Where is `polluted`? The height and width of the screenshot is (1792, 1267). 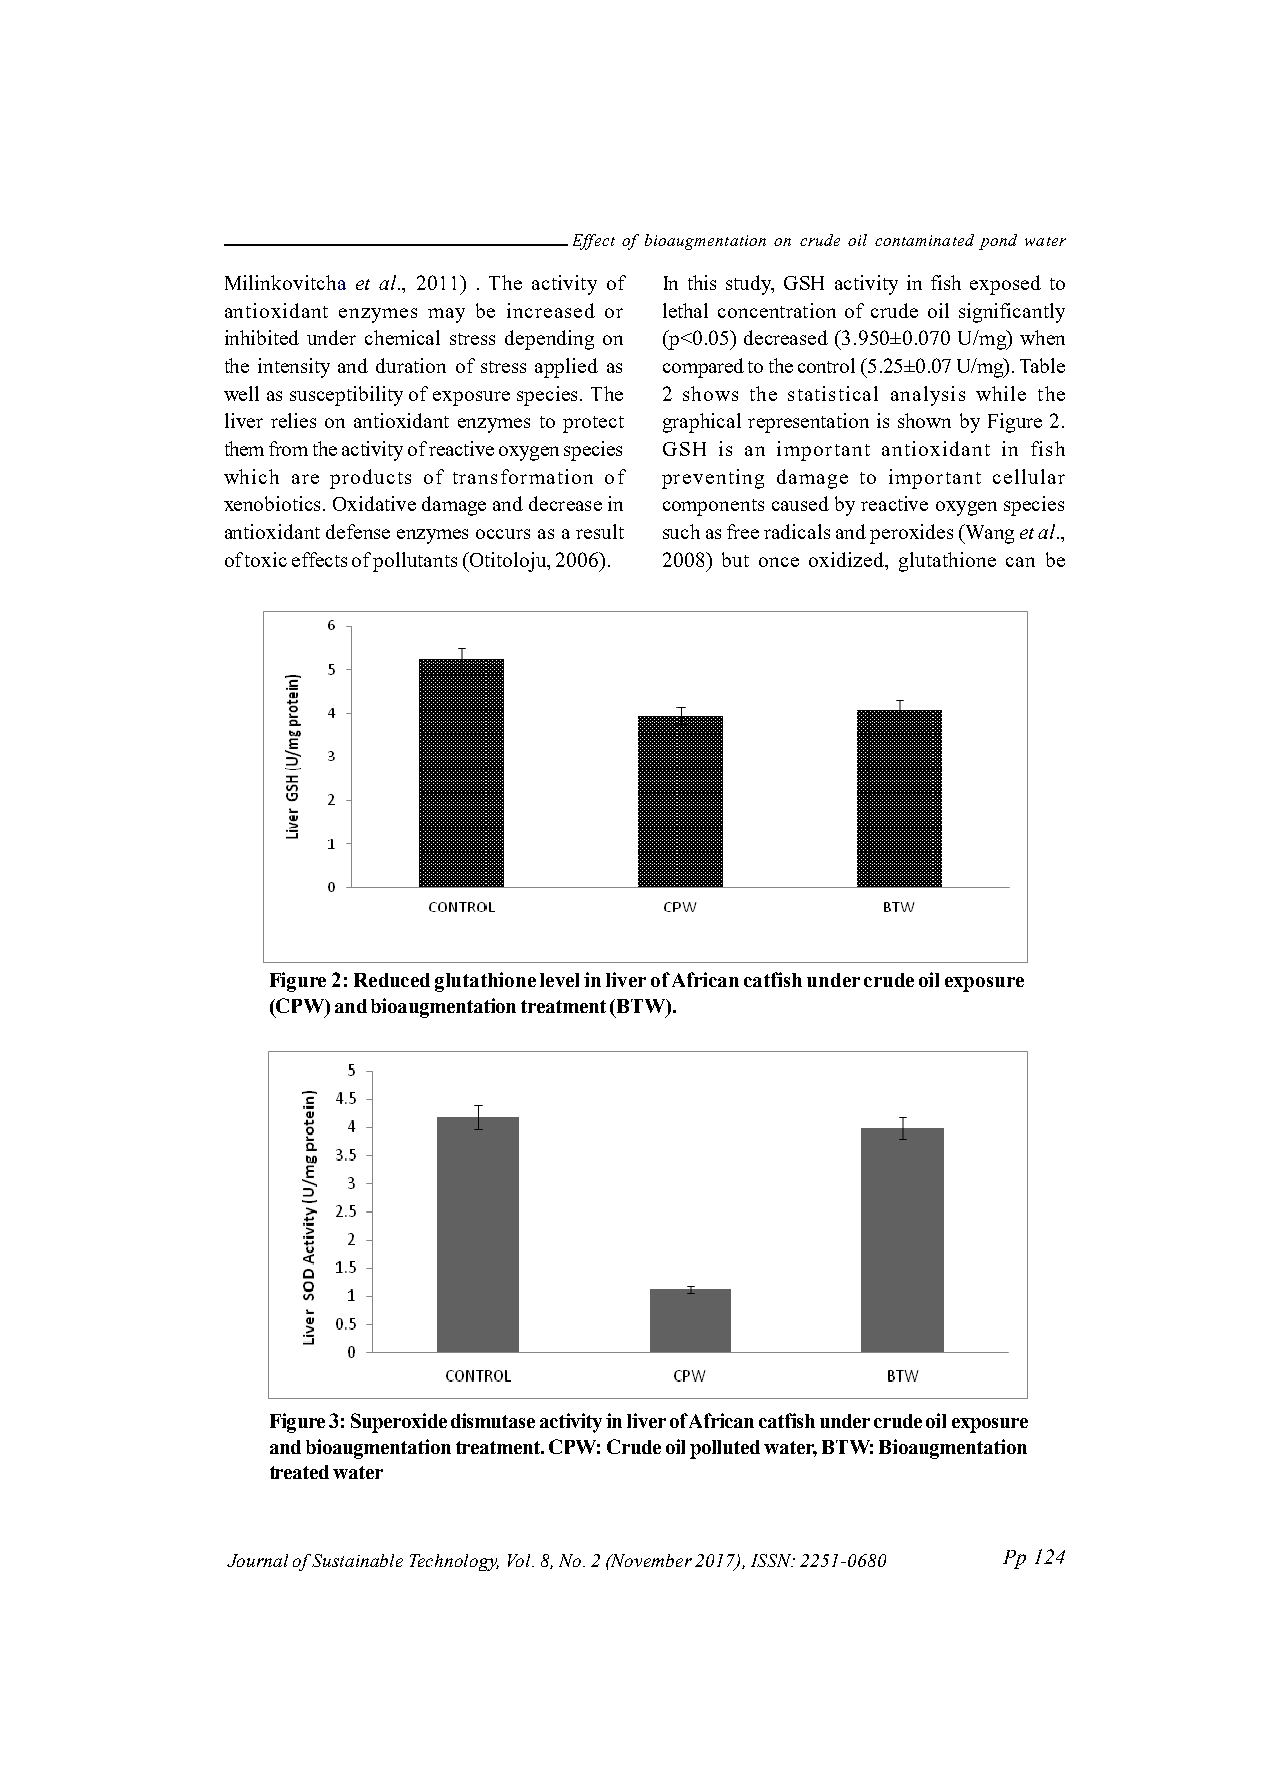 polluted is located at coordinates (725, 1449).
